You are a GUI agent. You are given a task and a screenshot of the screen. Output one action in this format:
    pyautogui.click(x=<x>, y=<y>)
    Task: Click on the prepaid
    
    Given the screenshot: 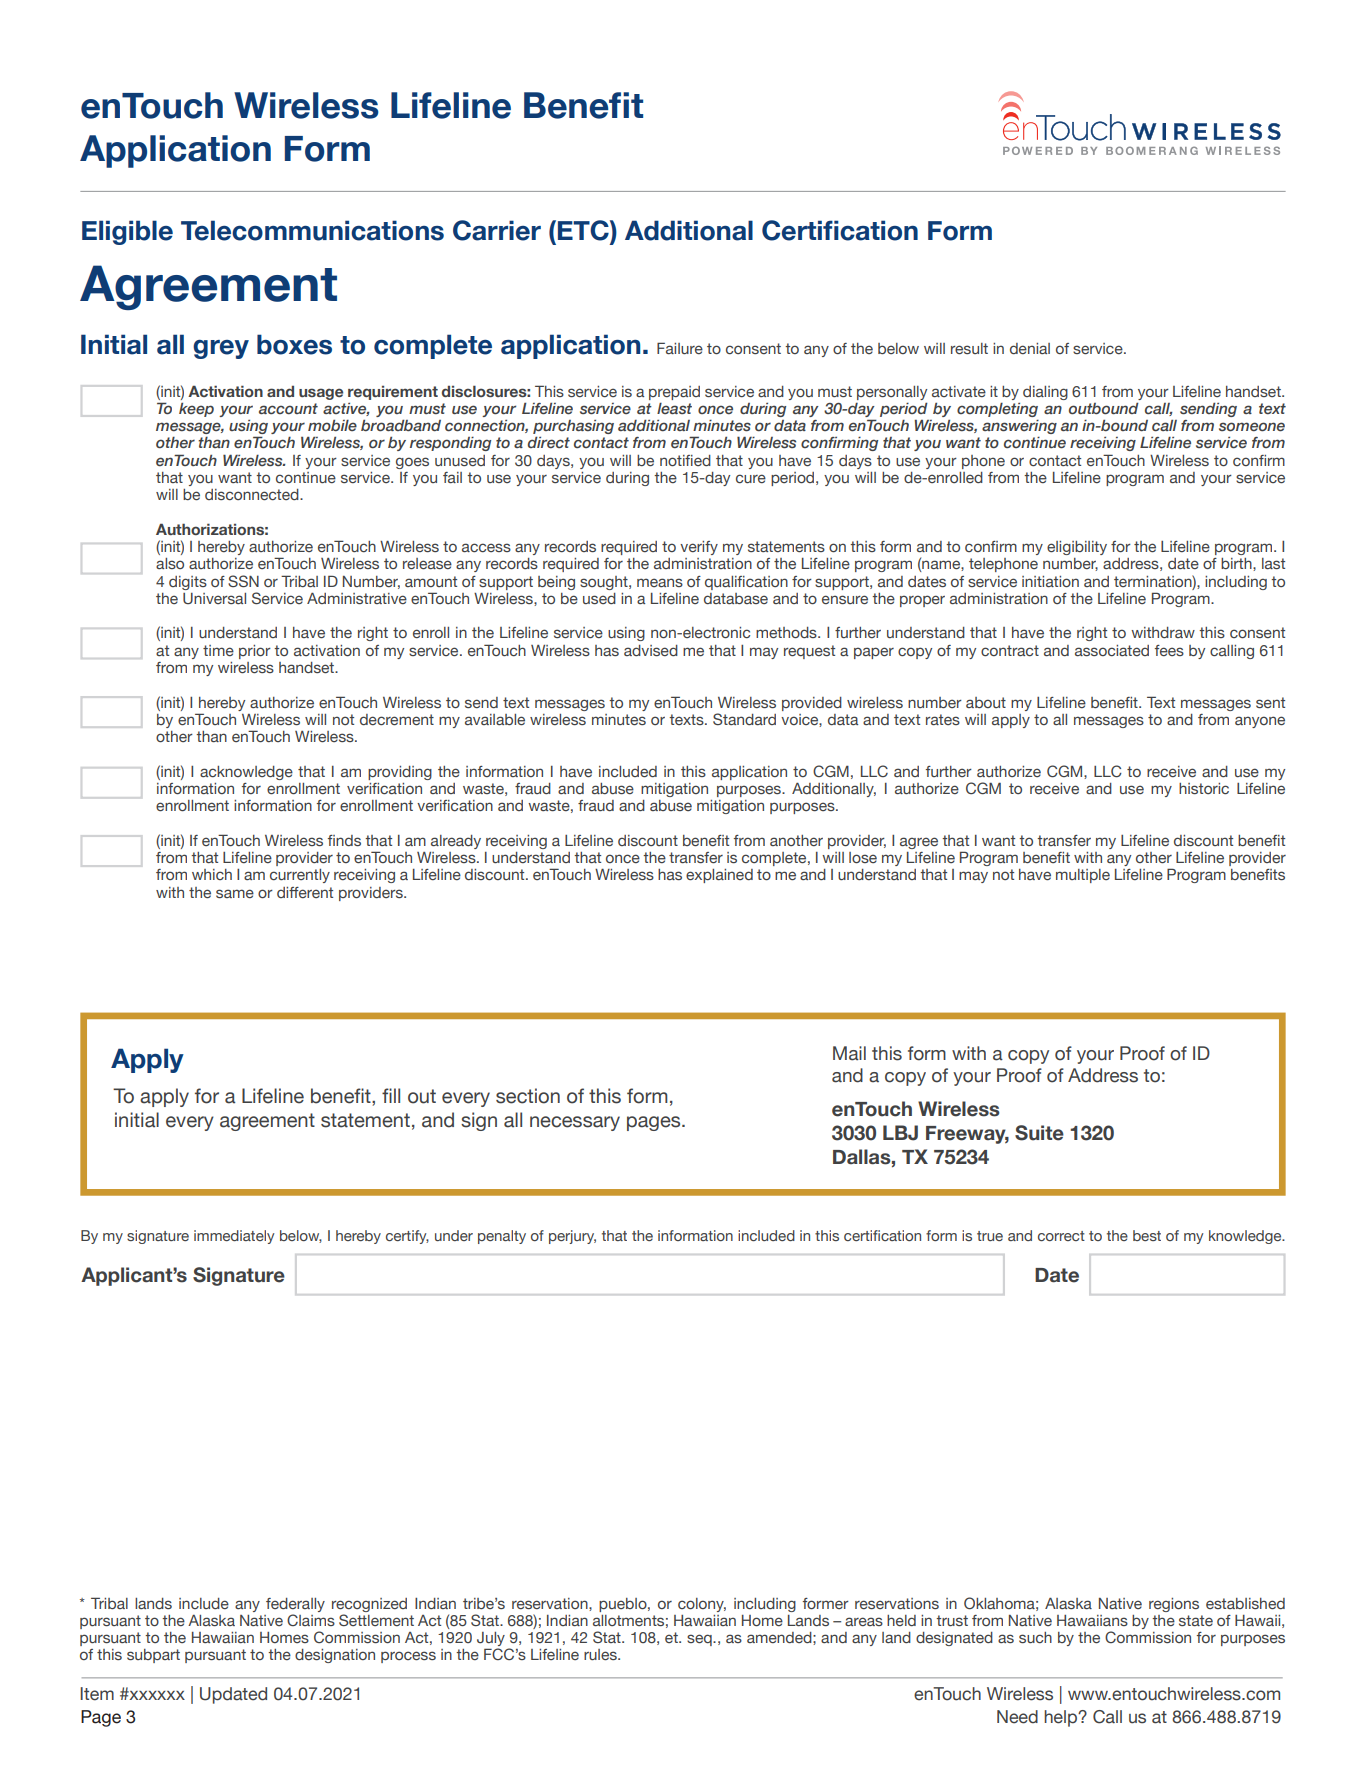 What is the action you would take?
    pyautogui.click(x=674, y=393)
